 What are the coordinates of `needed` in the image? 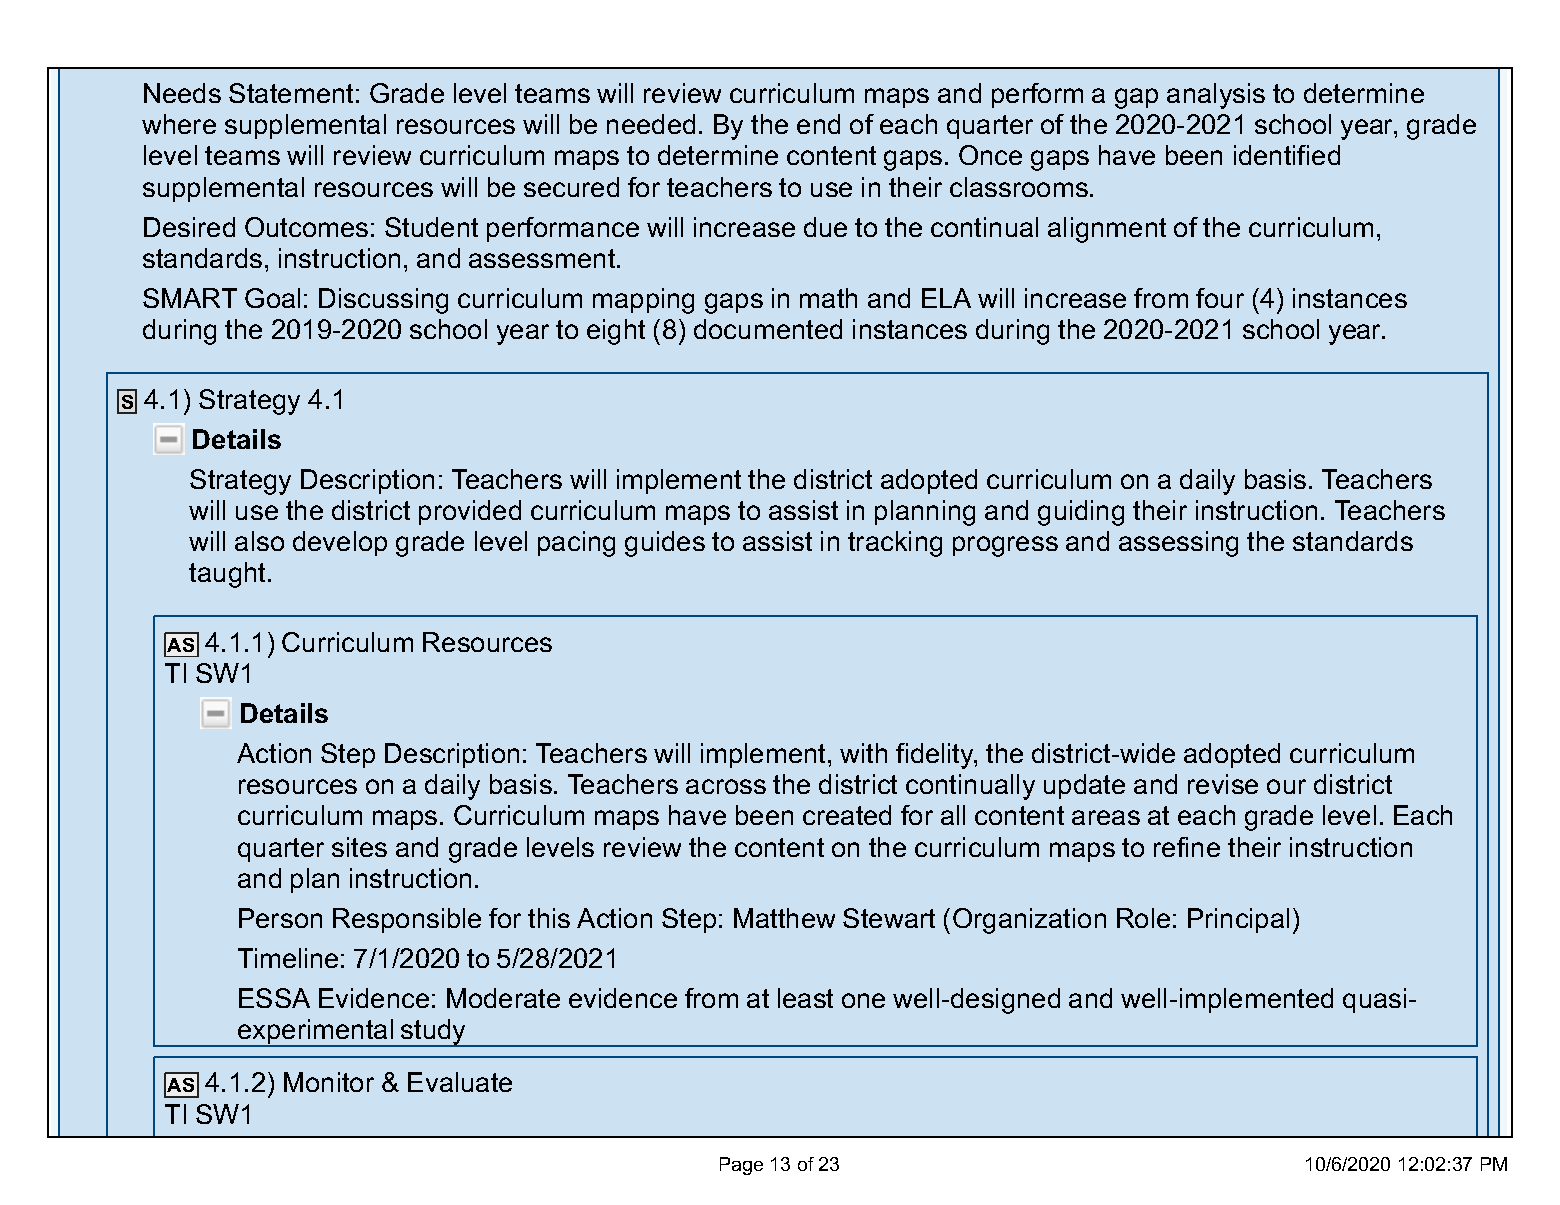 It's located at (651, 124).
